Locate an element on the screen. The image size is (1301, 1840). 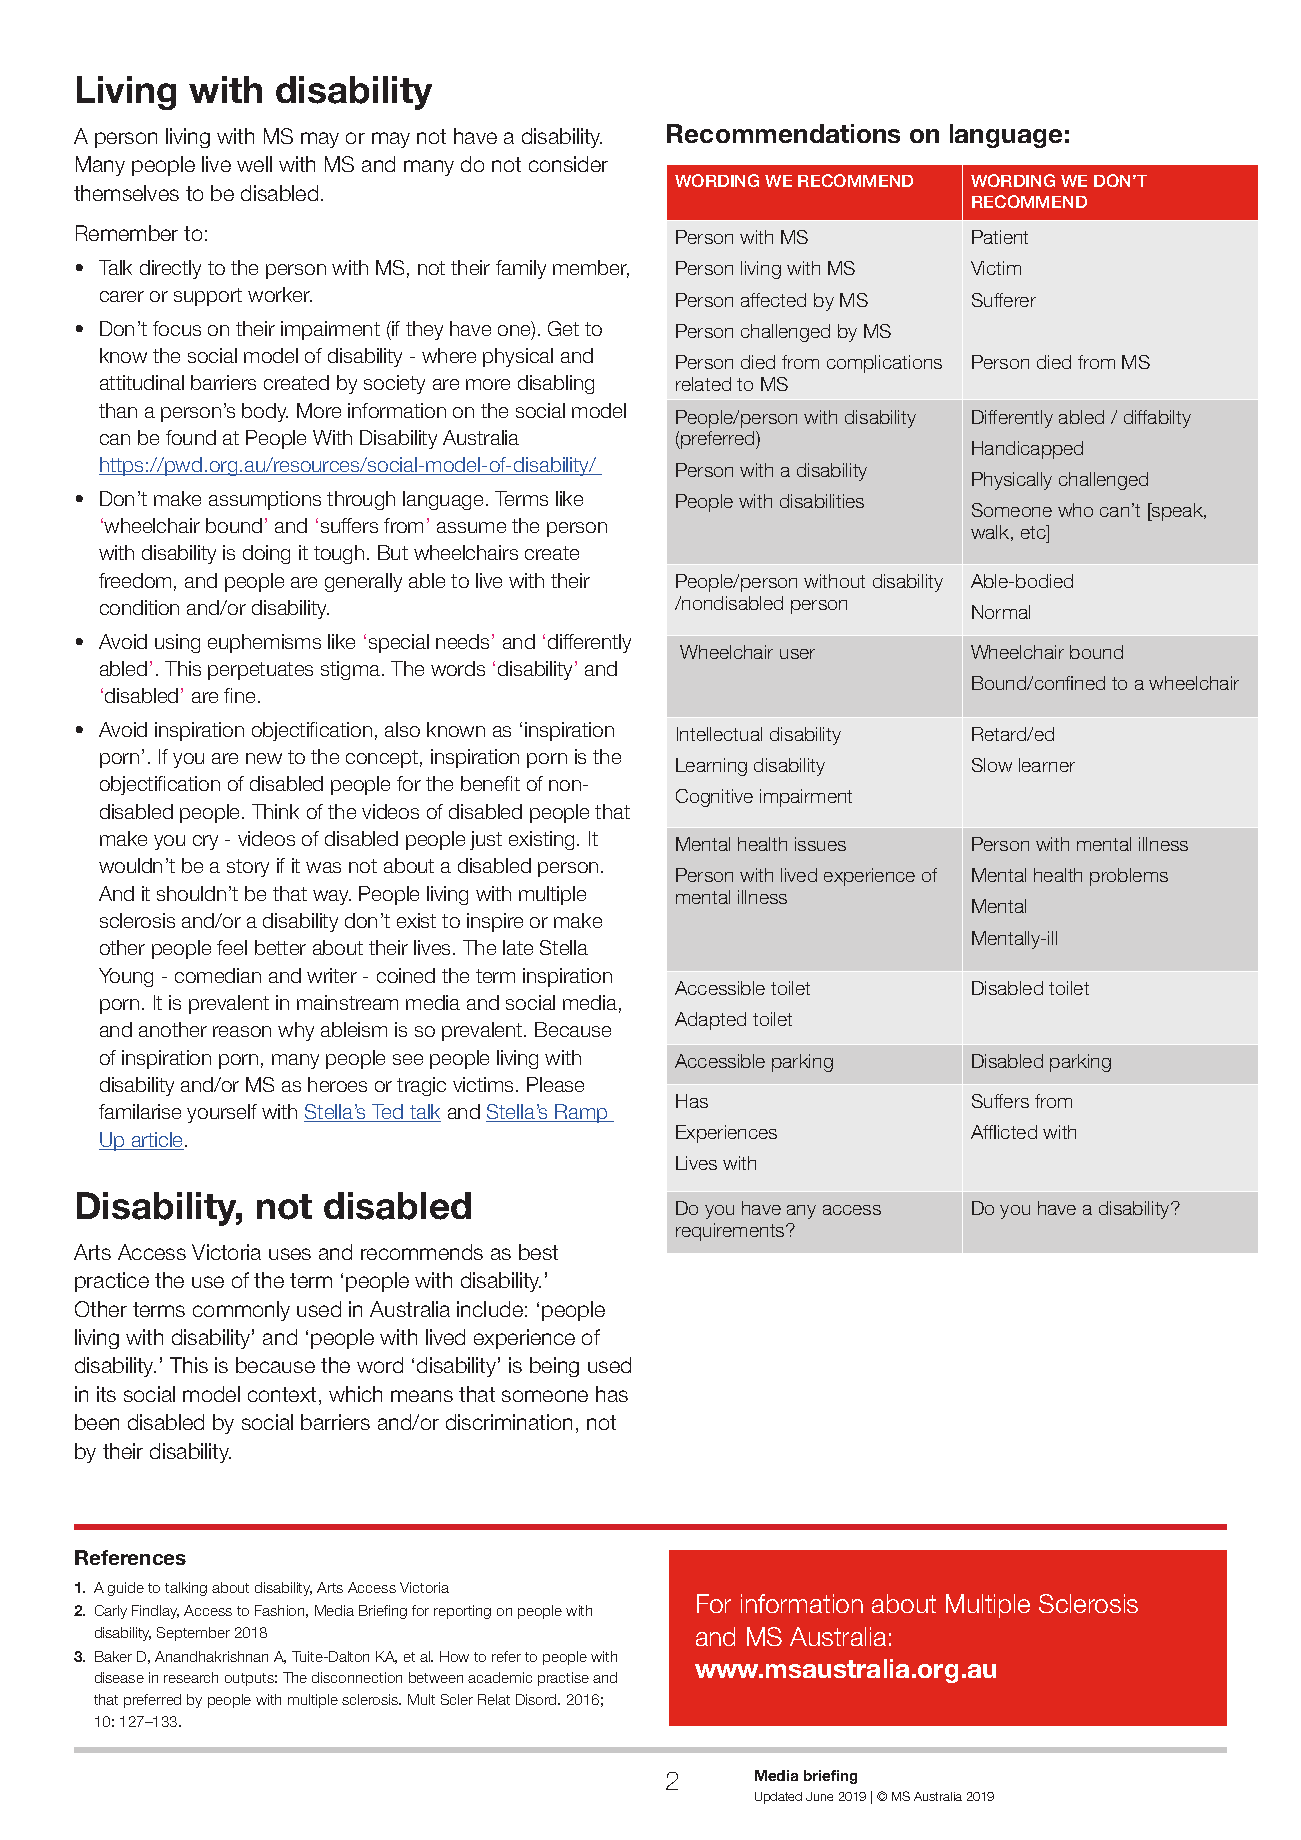
etc is located at coordinates (1034, 532).
